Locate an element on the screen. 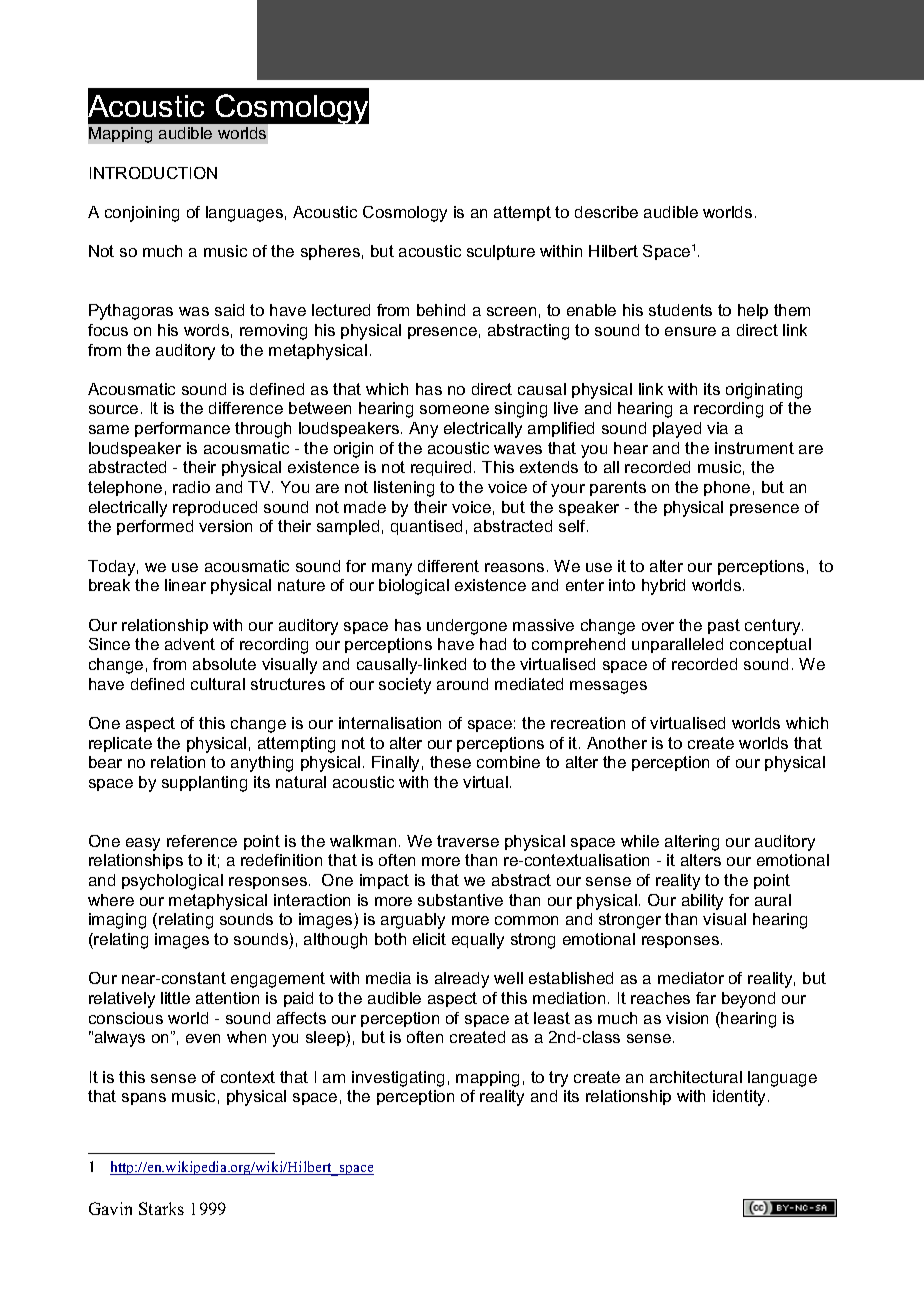 The height and width of the screenshot is (1308, 924). investigating is located at coordinates (398, 1079).
